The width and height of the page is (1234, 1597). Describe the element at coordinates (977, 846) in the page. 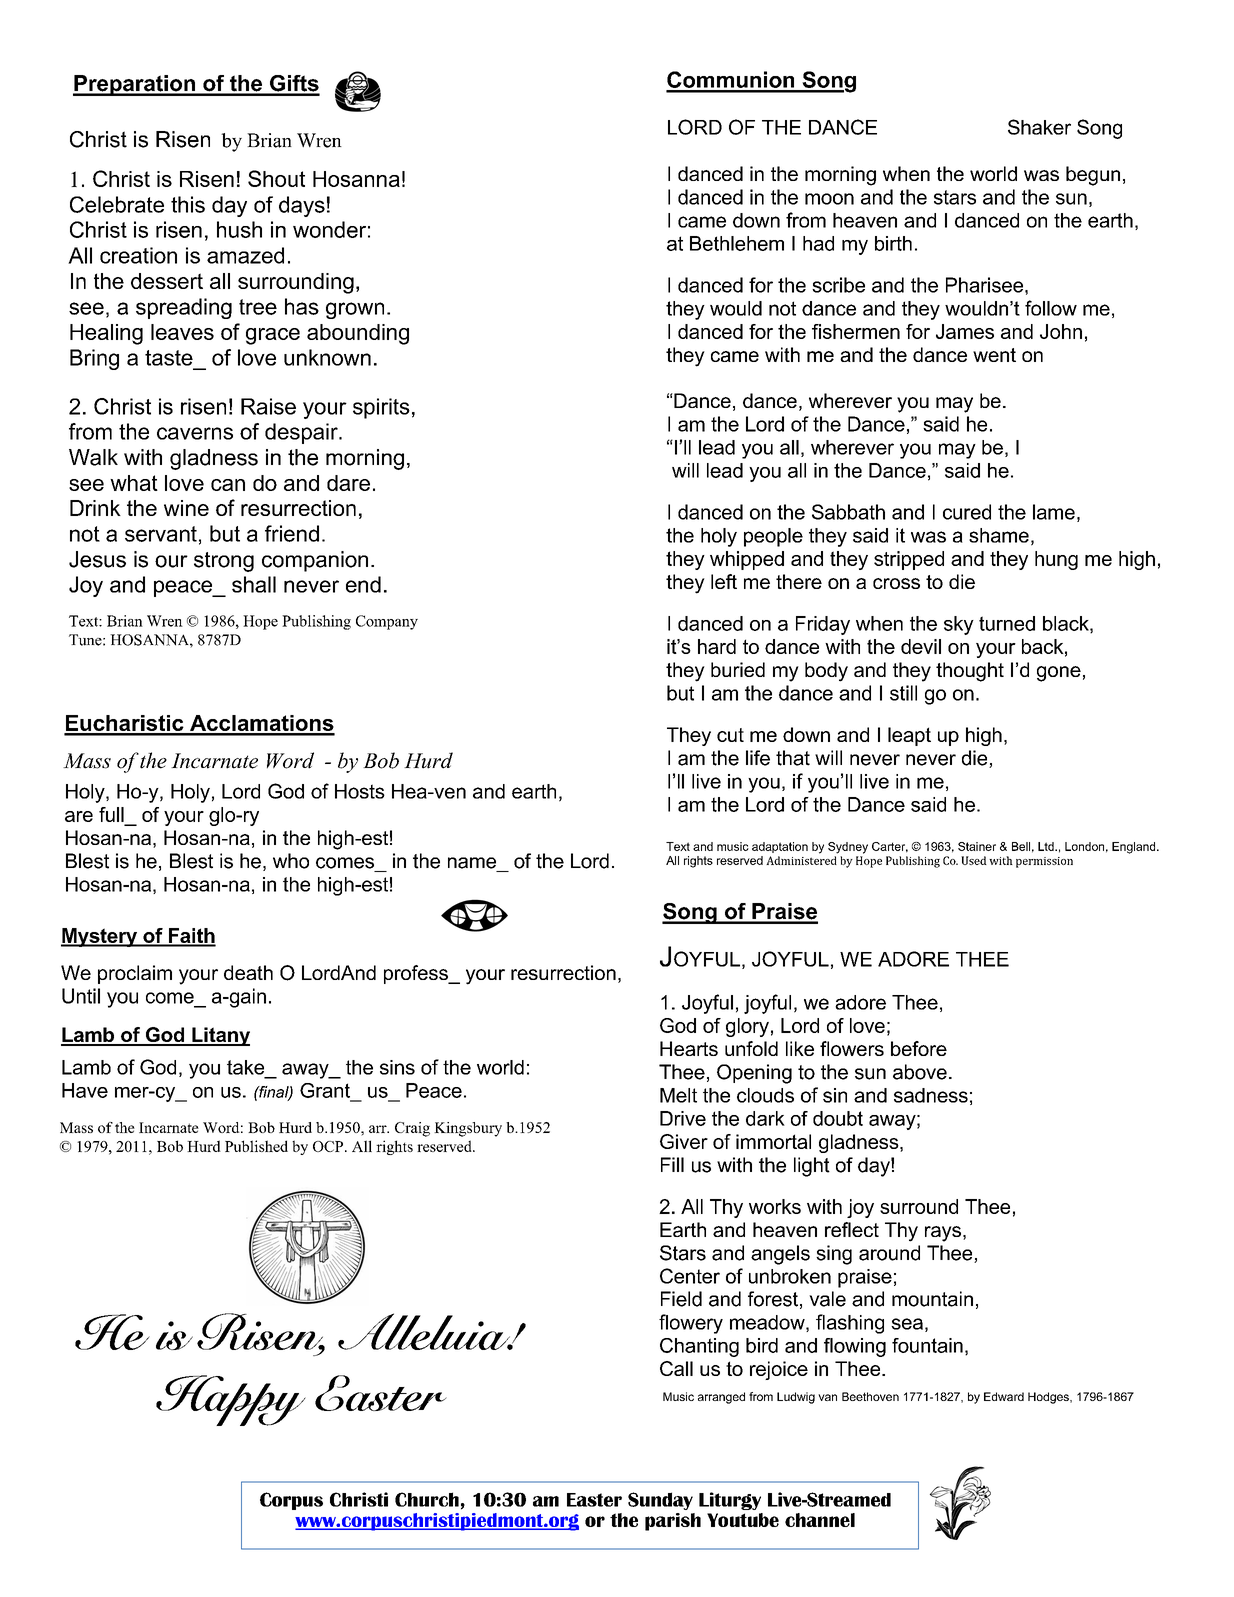

I see `Stainer` at that location.
